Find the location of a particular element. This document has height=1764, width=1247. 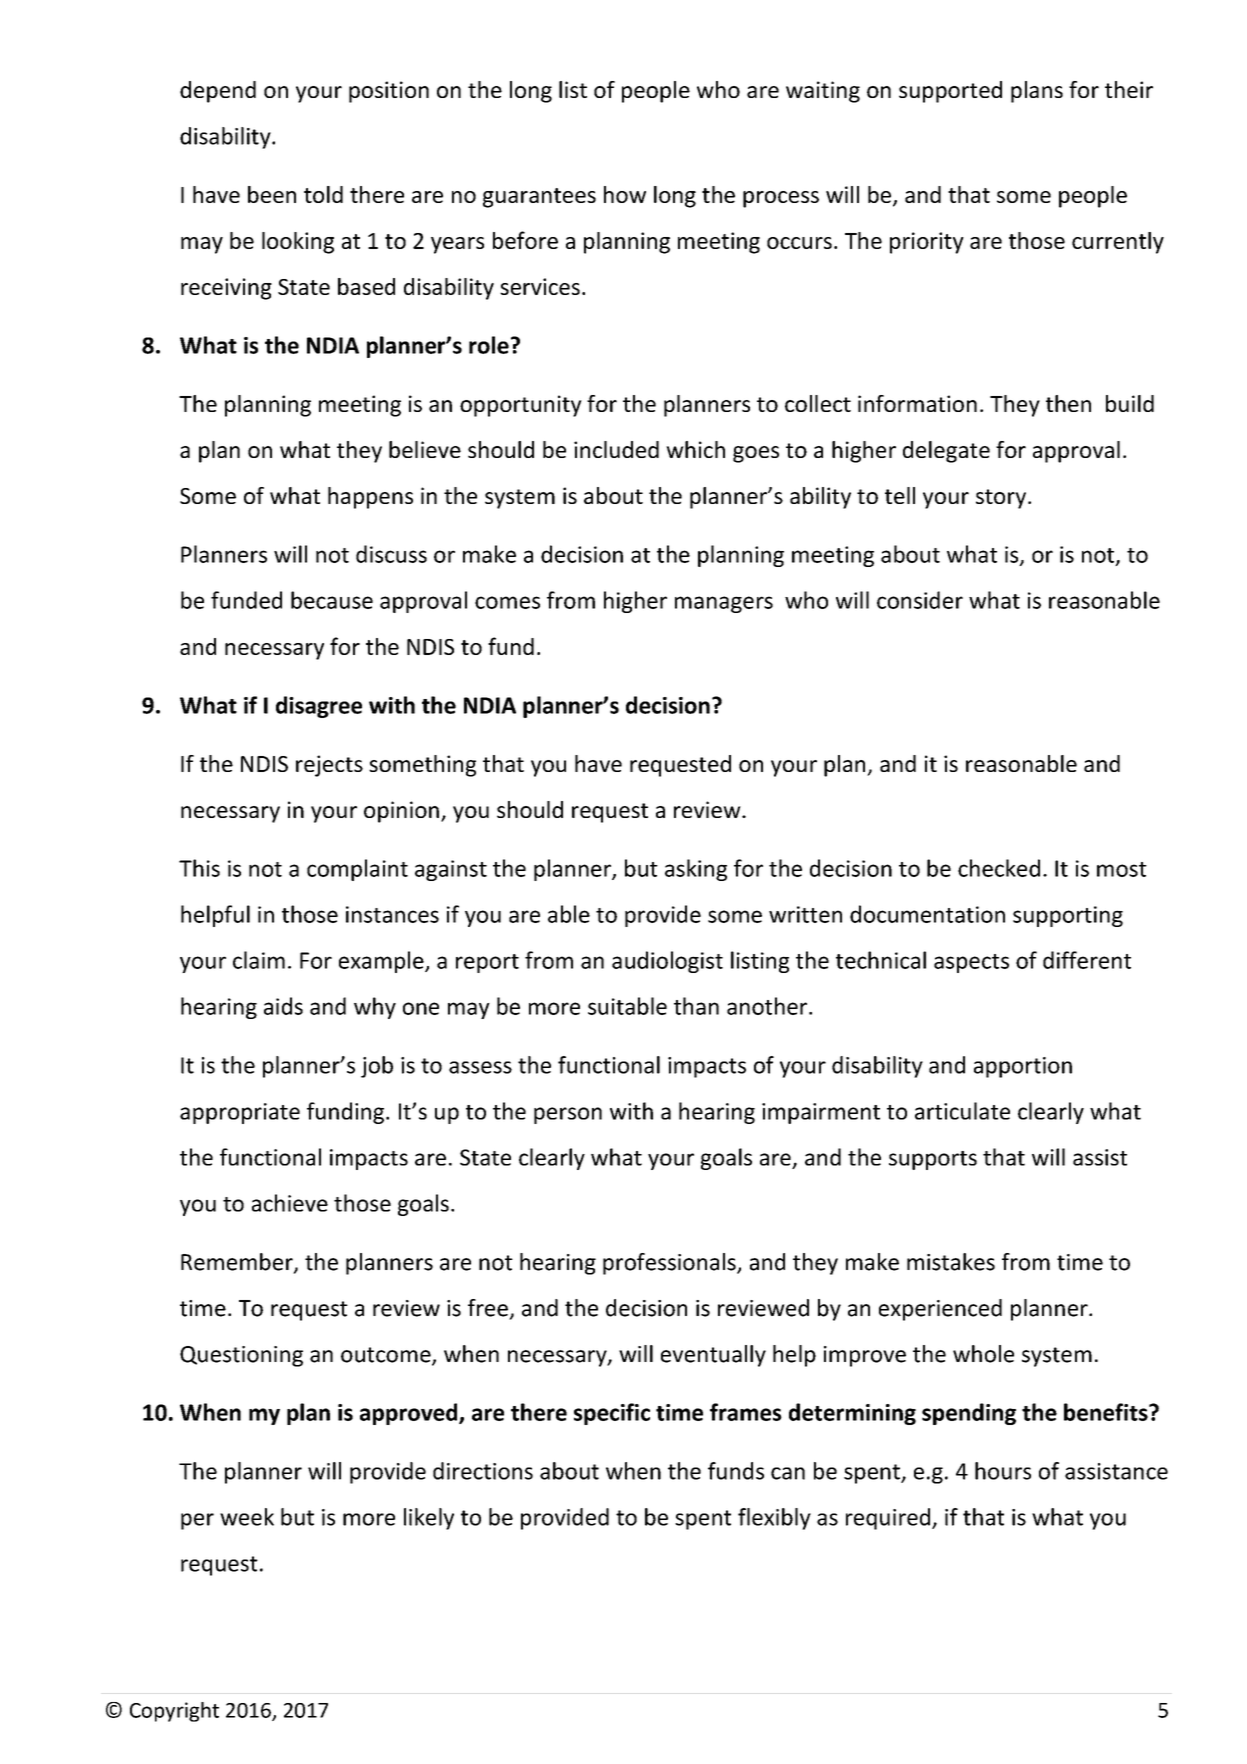

checked is located at coordinates (999, 868).
